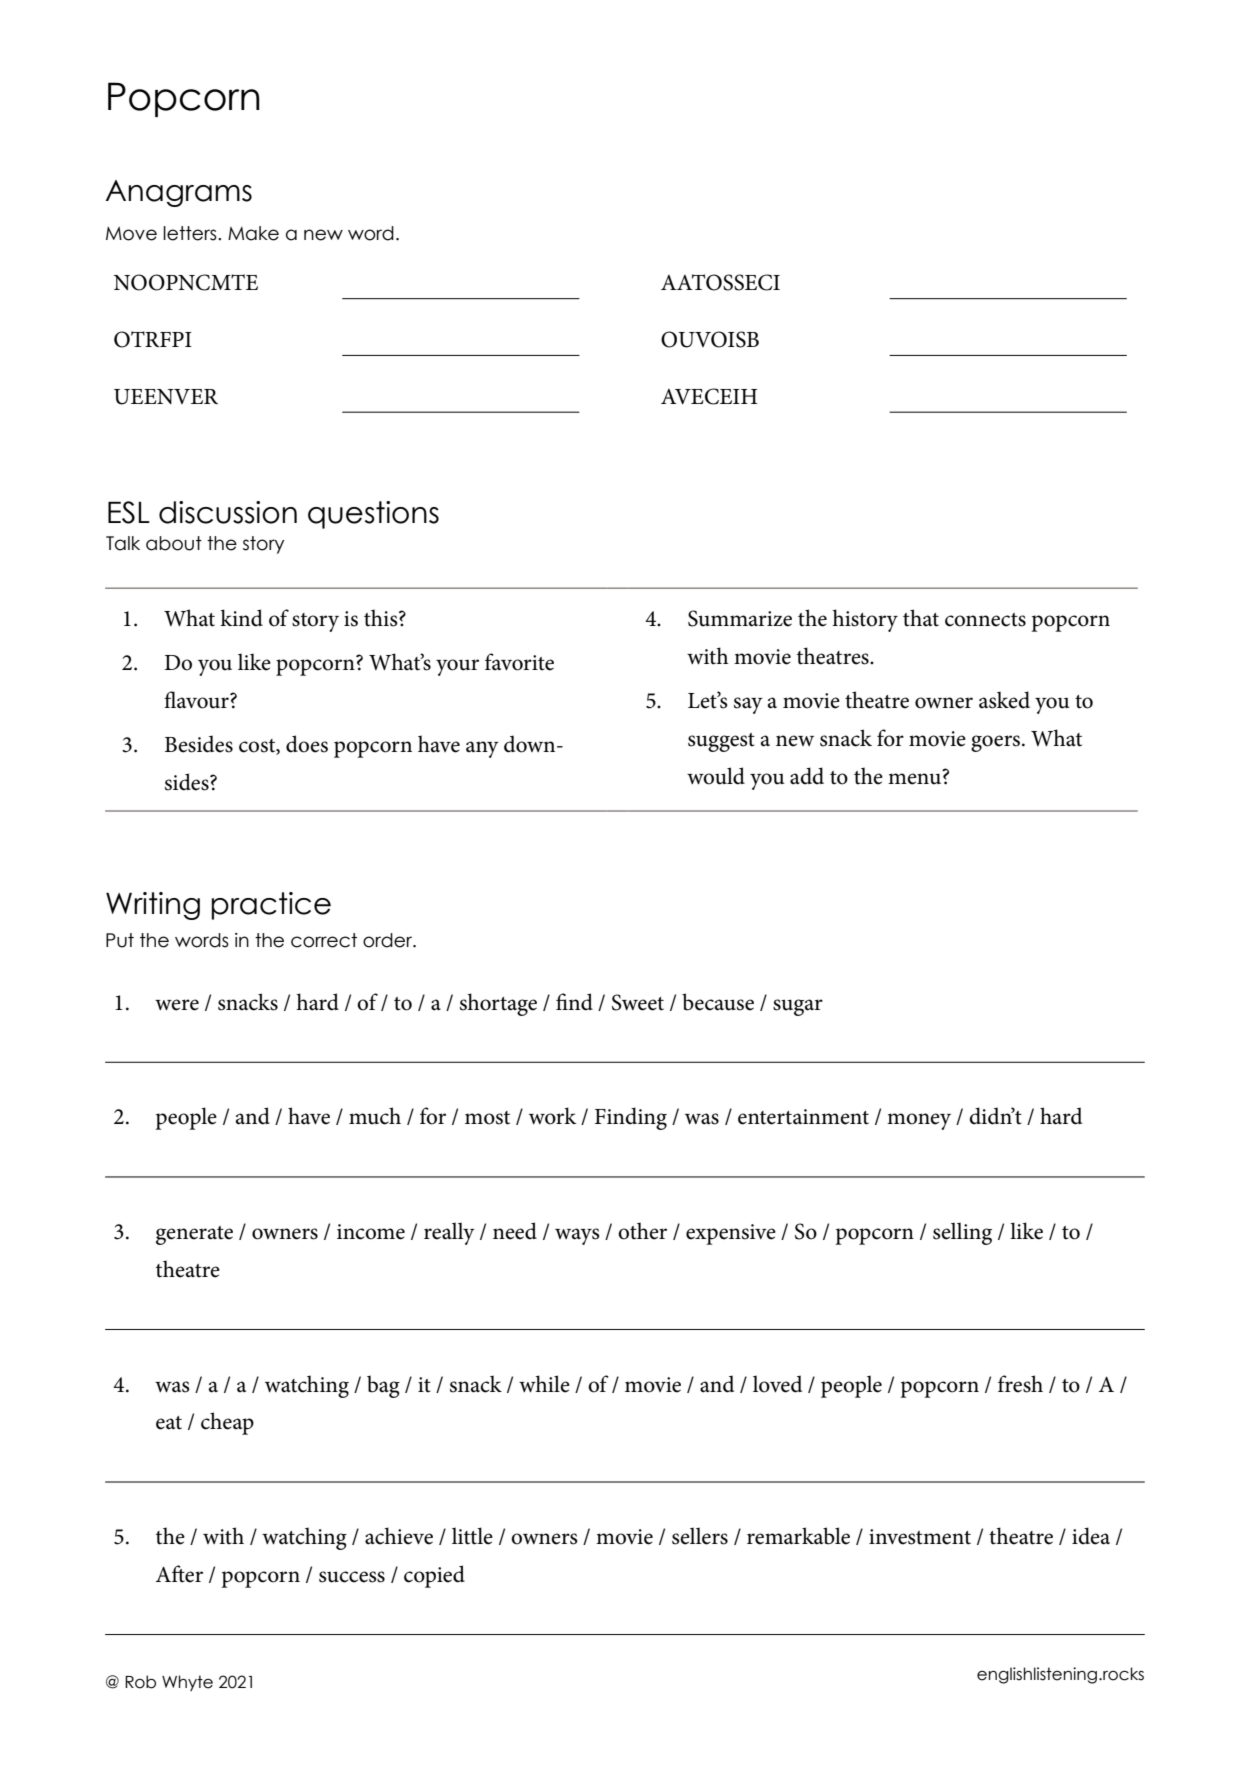 The image size is (1252, 1770). What do you see at coordinates (985, 620) in the screenshot?
I see `connects` at bounding box center [985, 620].
